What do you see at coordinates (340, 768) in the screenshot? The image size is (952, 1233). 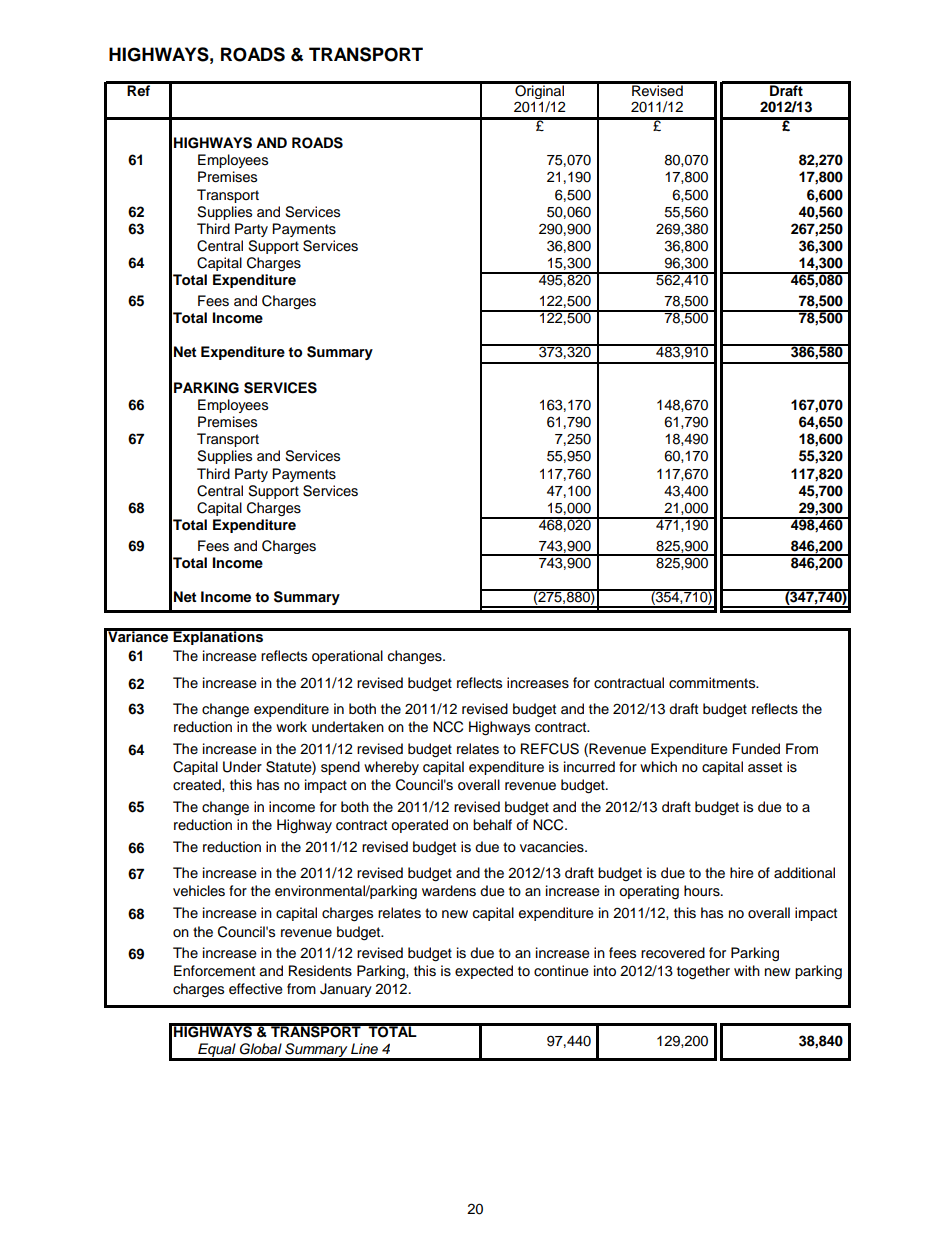 I see `spend` at bounding box center [340, 768].
